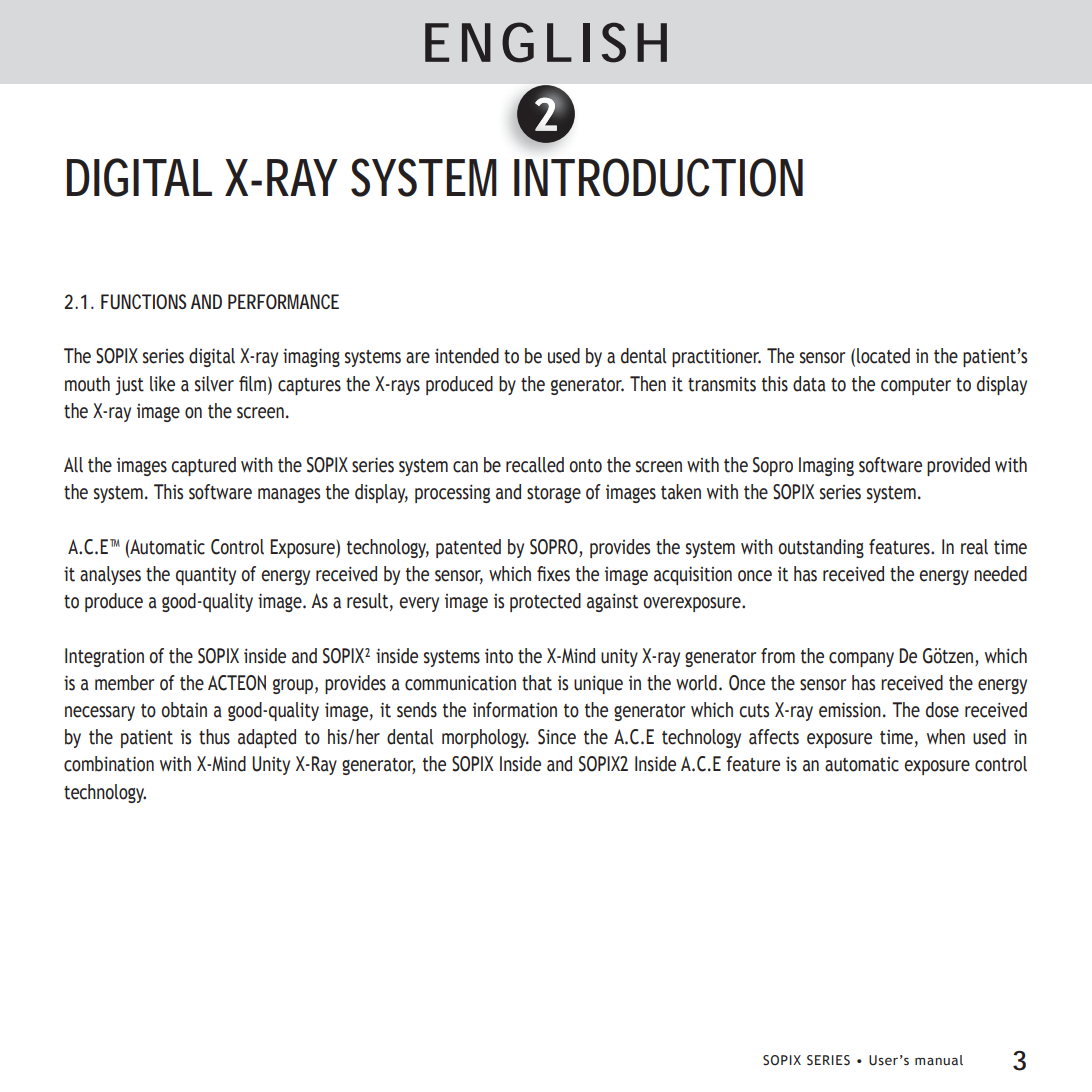 The width and height of the page is (1092, 1092). Describe the element at coordinates (946, 737) in the page. I see `when` at that location.
